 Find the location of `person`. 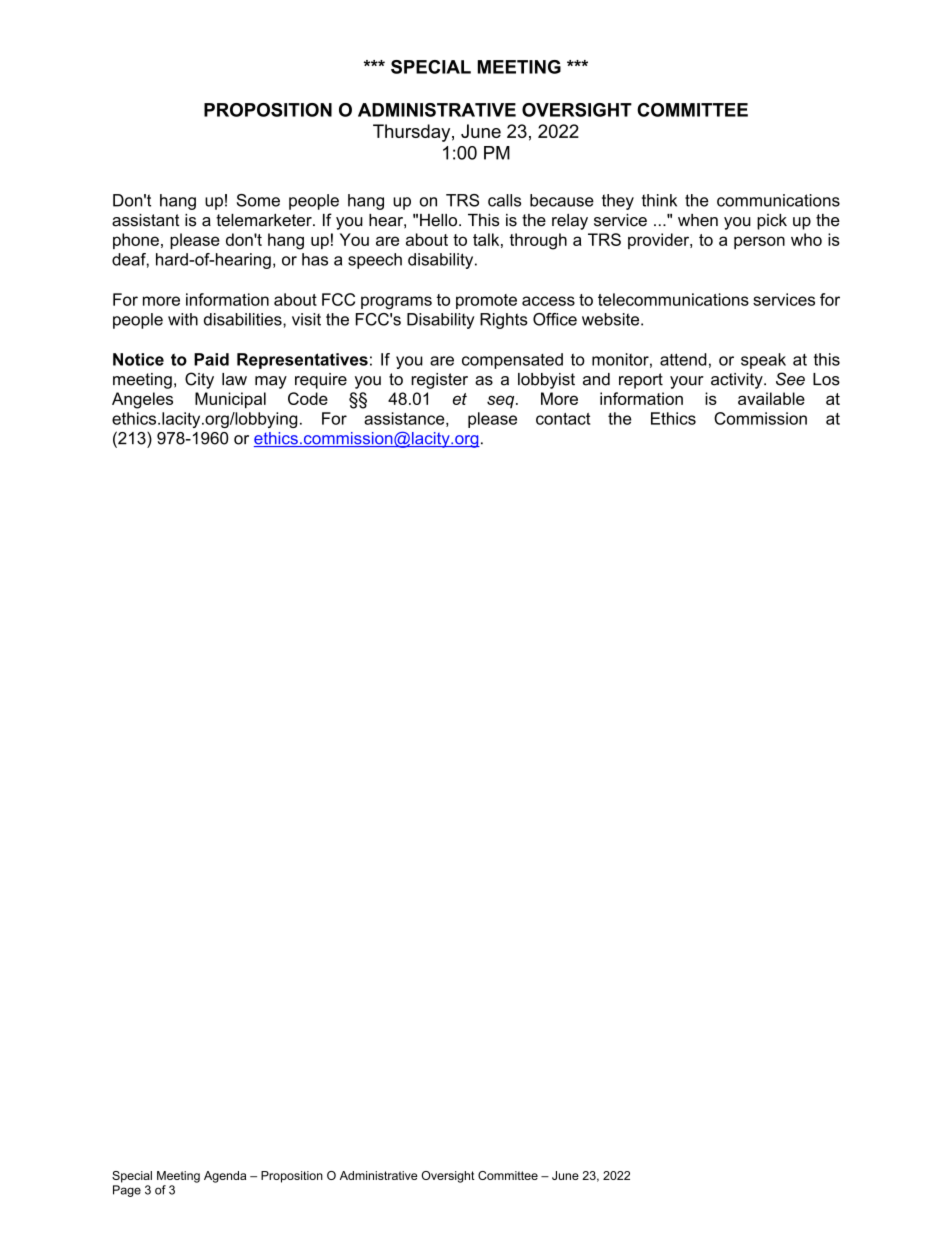

person is located at coordinates (759, 242).
